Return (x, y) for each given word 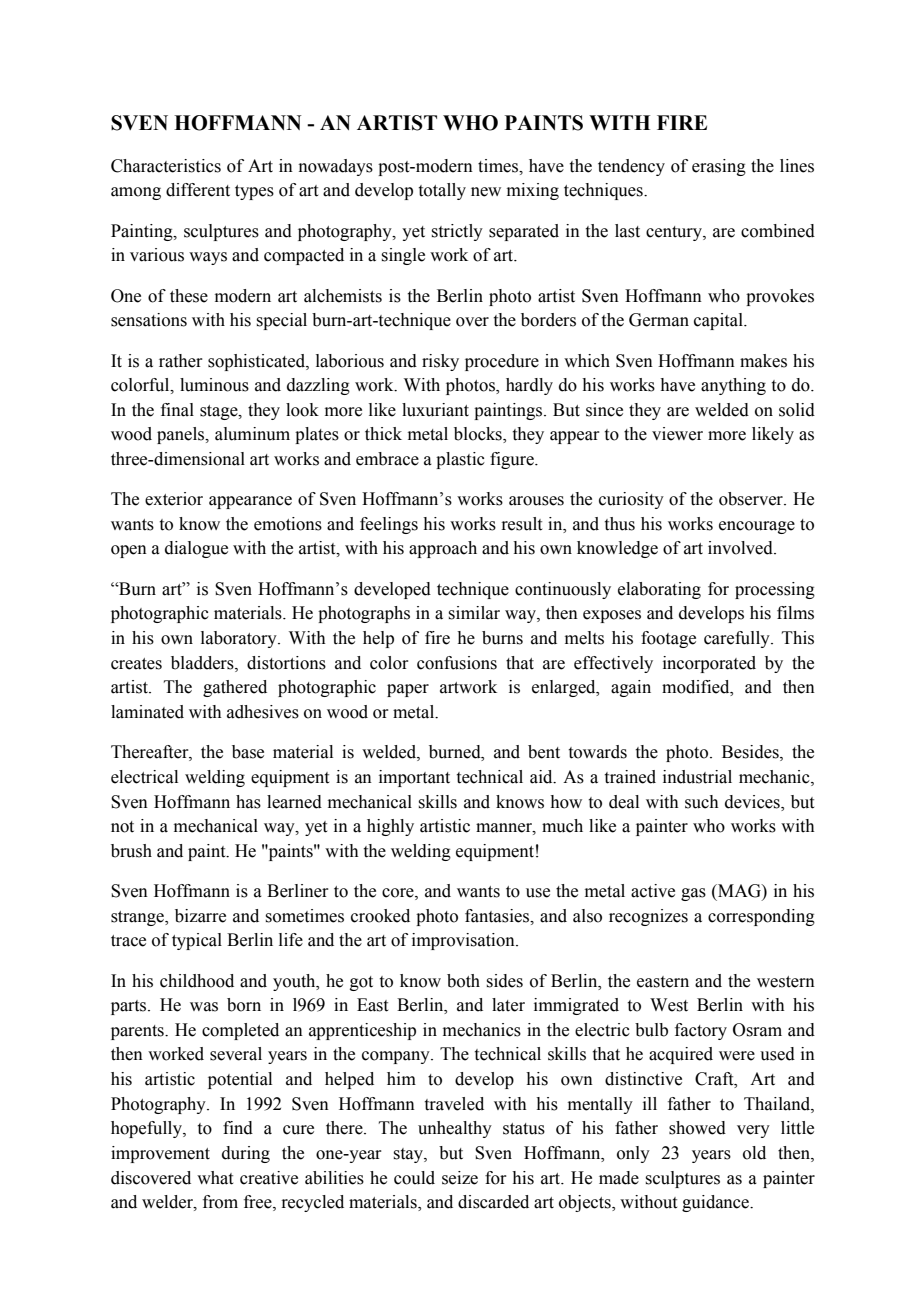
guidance (716, 1203)
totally (442, 191)
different (198, 190)
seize (460, 1178)
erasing (719, 167)
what (215, 1178)
